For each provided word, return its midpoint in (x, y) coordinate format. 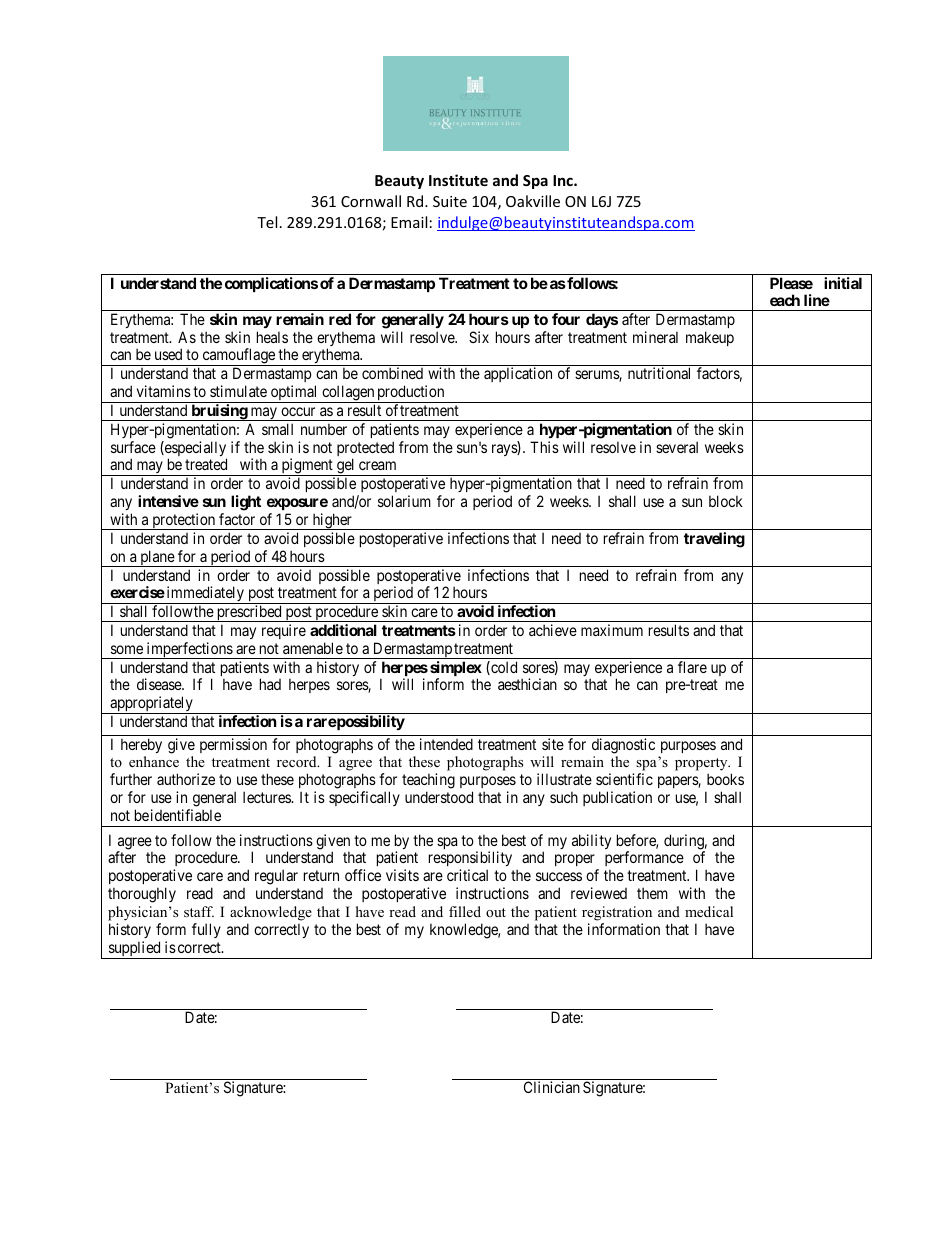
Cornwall (371, 201)
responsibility (470, 860)
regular (276, 877)
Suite (450, 201)
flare (692, 667)
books (725, 779)
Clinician (552, 1087)
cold (503, 668)
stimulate (238, 391)
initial (843, 283)
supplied (134, 950)
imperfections (189, 650)
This (544, 447)
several (677, 447)
